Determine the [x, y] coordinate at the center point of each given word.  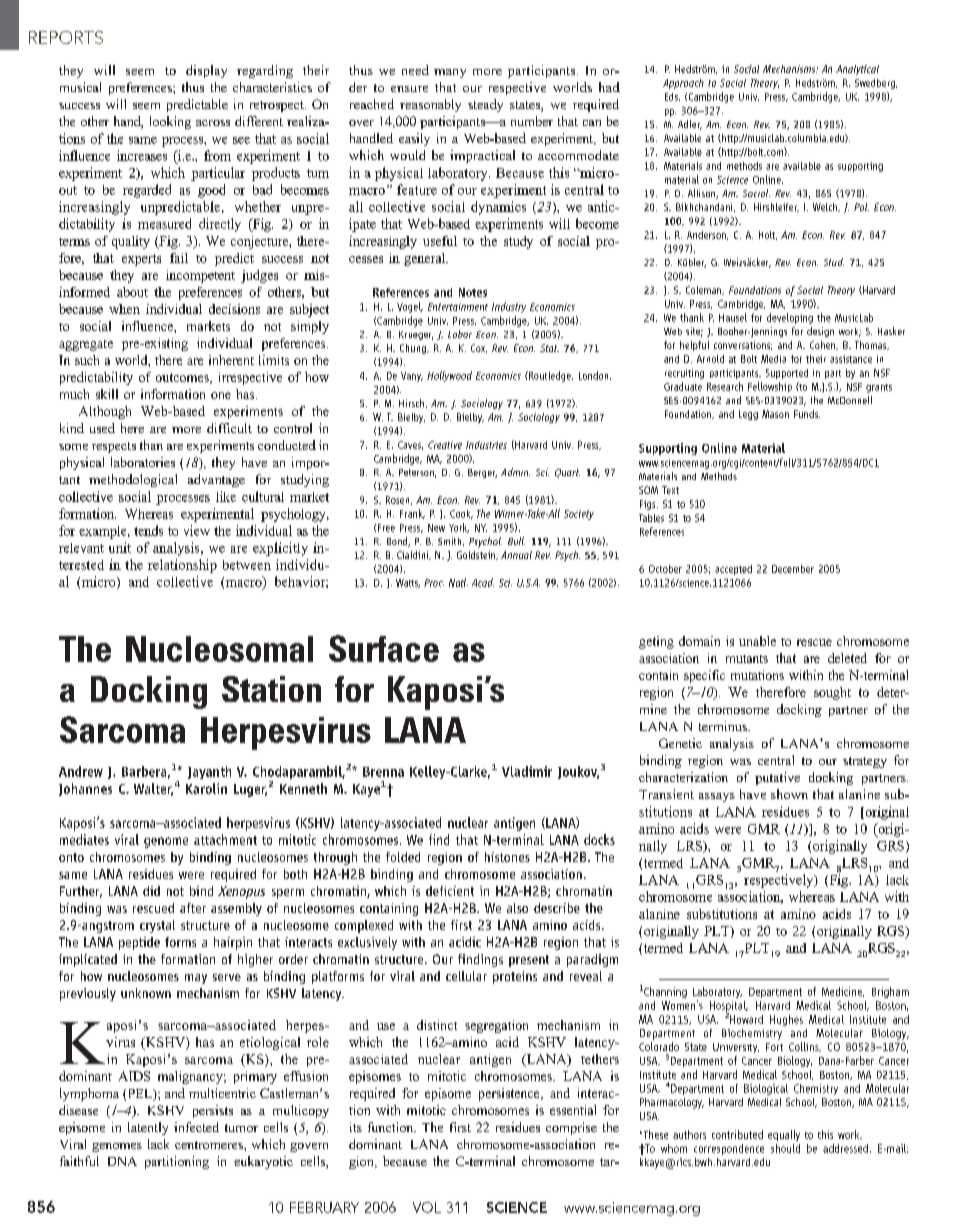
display [206, 71]
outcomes [183, 378]
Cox [479, 348]
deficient [450, 891]
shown [789, 794]
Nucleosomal [219, 649]
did [151, 891]
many [450, 73]
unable [757, 641]
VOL [427, 1207]
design [820, 332]
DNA [122, 1161]
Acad [483, 582]
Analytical [857, 70]
